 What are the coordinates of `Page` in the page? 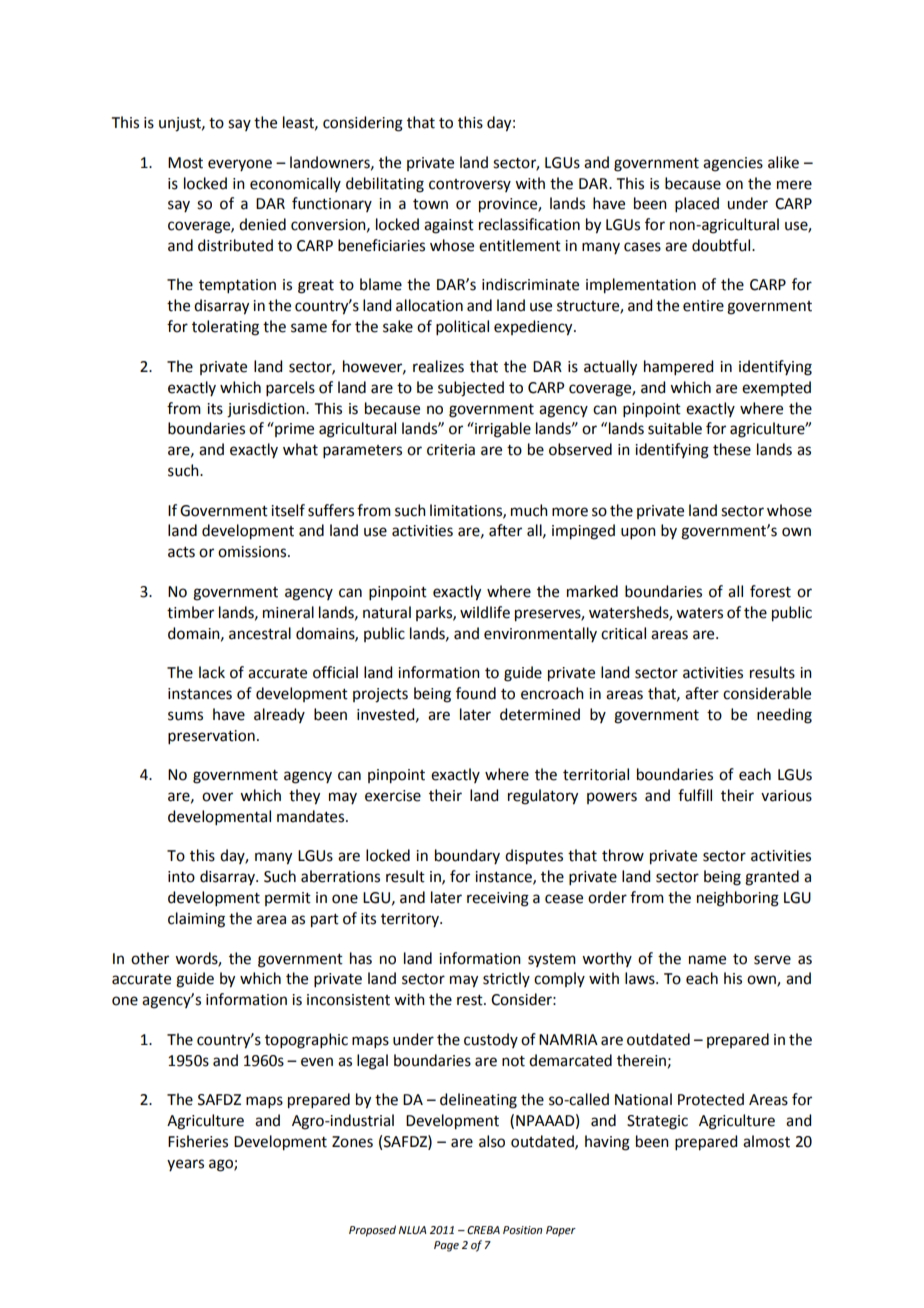 It's located at (446, 1246).
